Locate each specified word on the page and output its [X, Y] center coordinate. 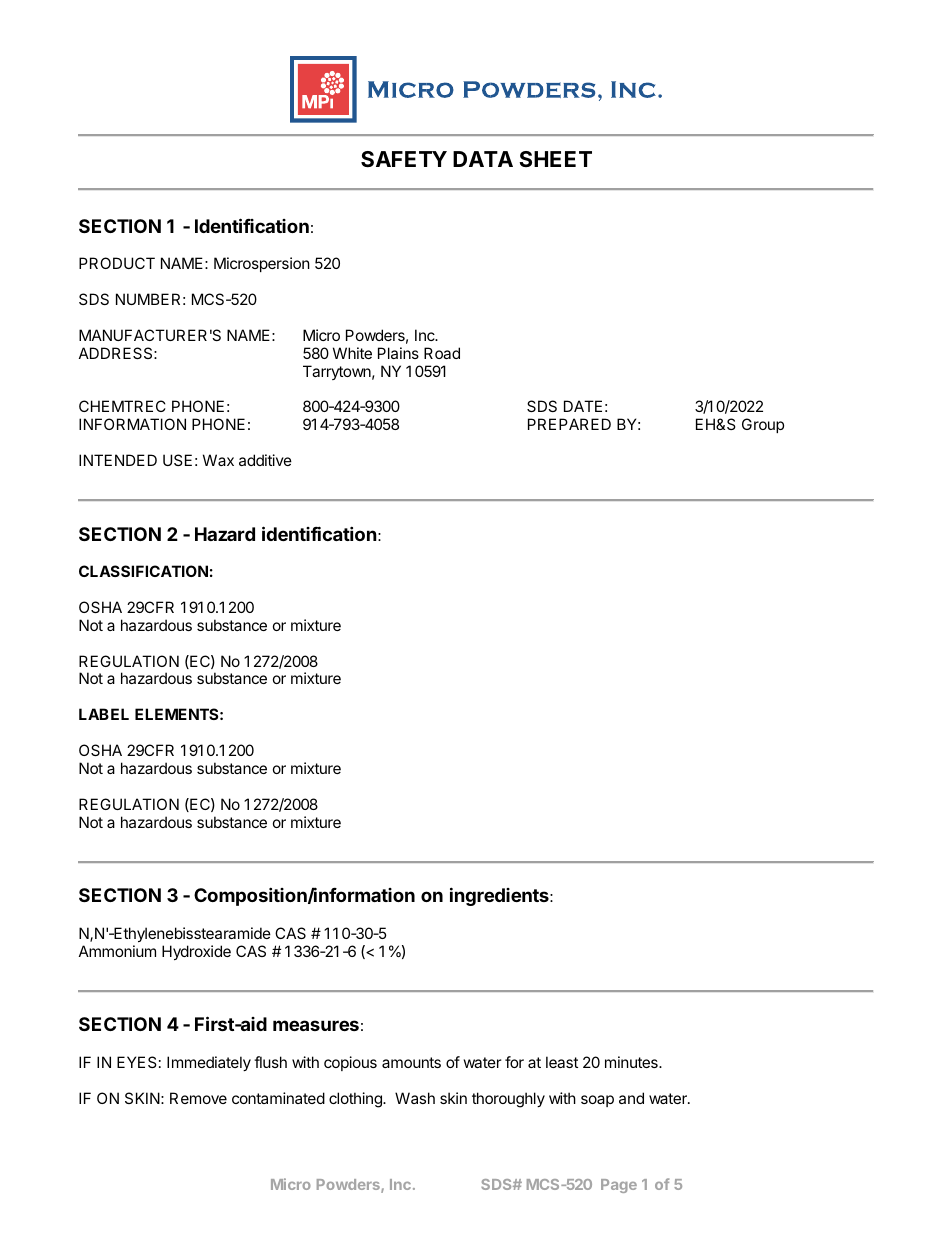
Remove [198, 1098]
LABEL [104, 714]
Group [763, 425]
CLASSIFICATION [143, 571]
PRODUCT [117, 263]
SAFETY [404, 159]
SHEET [555, 159]
